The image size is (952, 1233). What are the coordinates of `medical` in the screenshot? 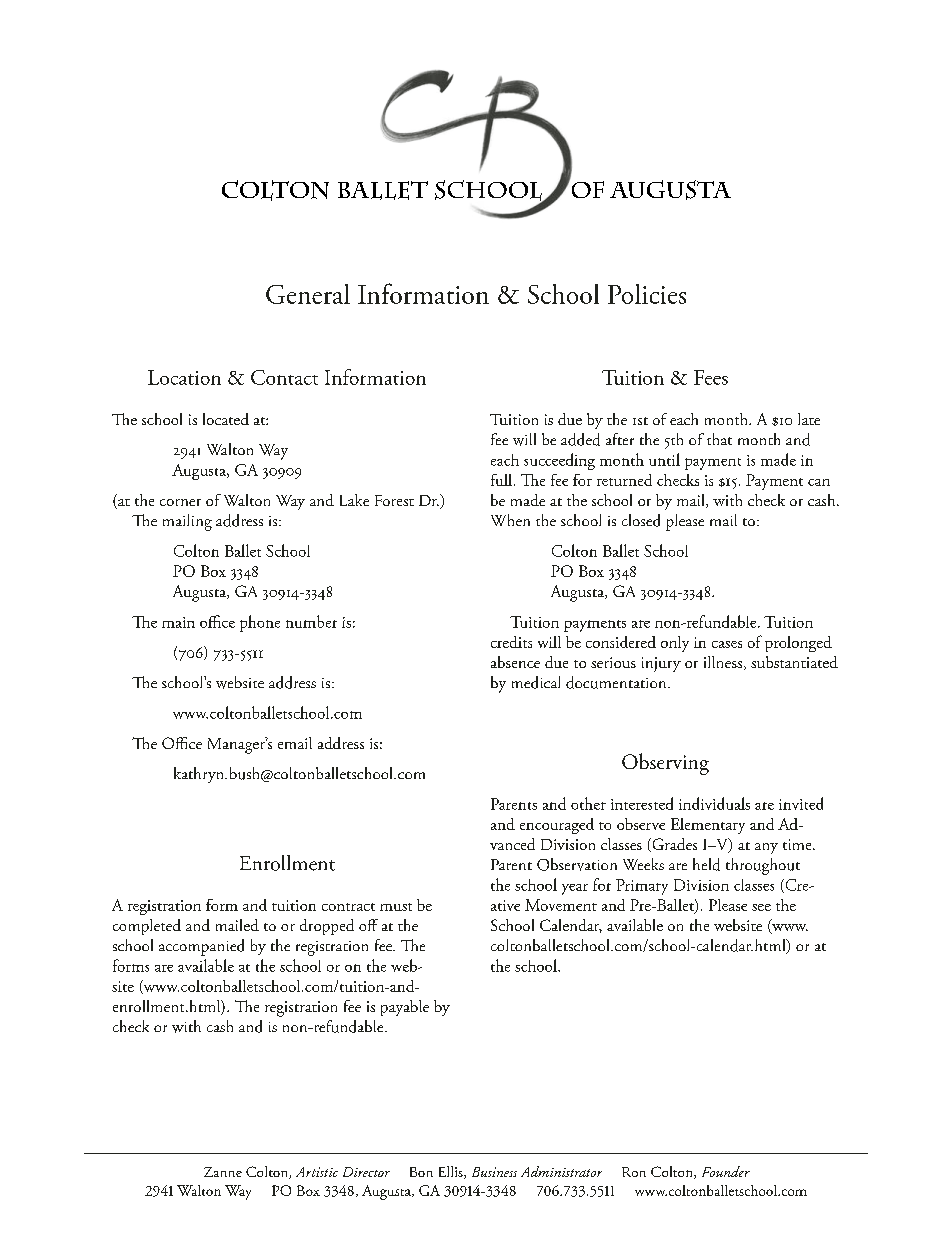 It's located at (536, 682).
